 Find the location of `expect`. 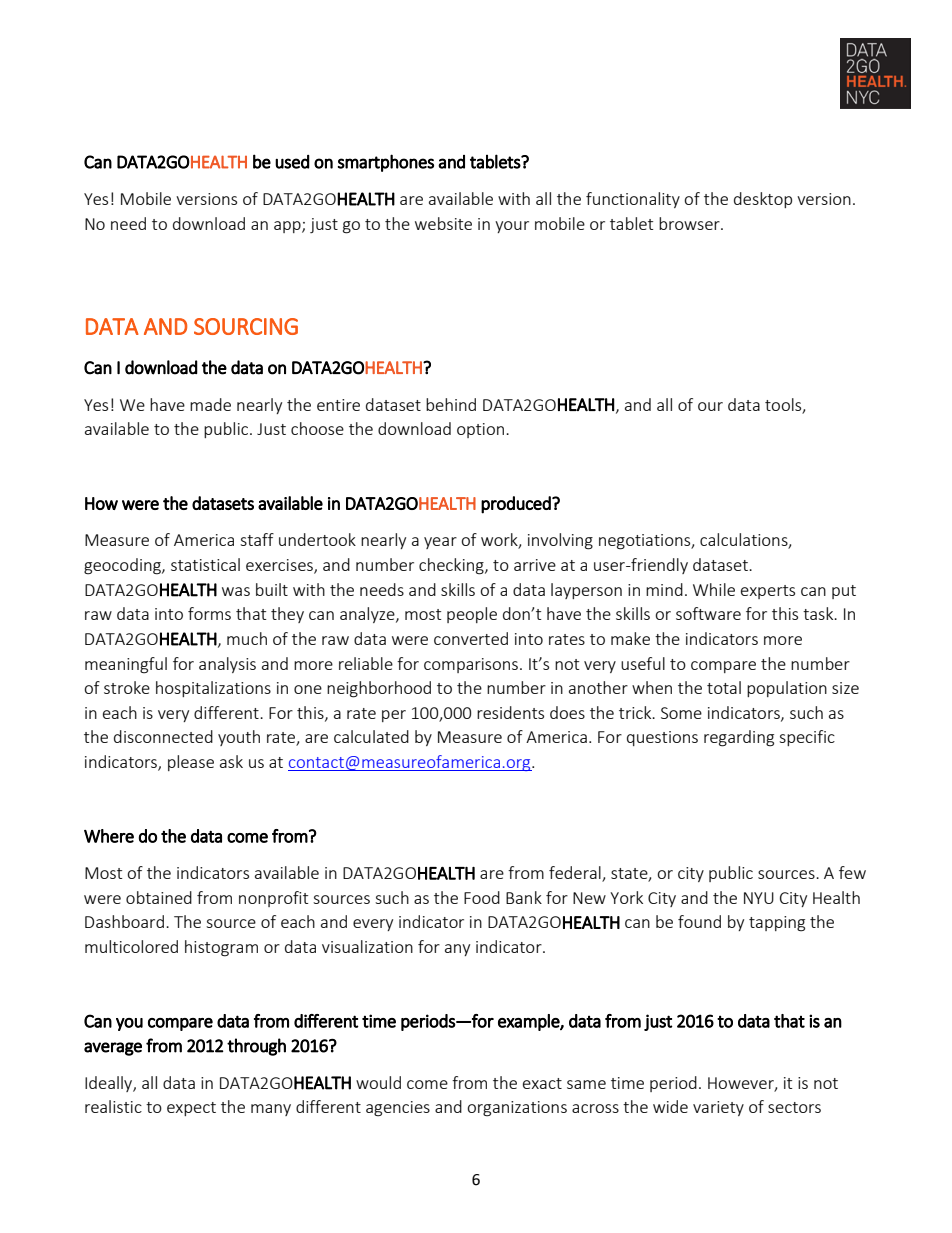

expect is located at coordinates (191, 1109).
